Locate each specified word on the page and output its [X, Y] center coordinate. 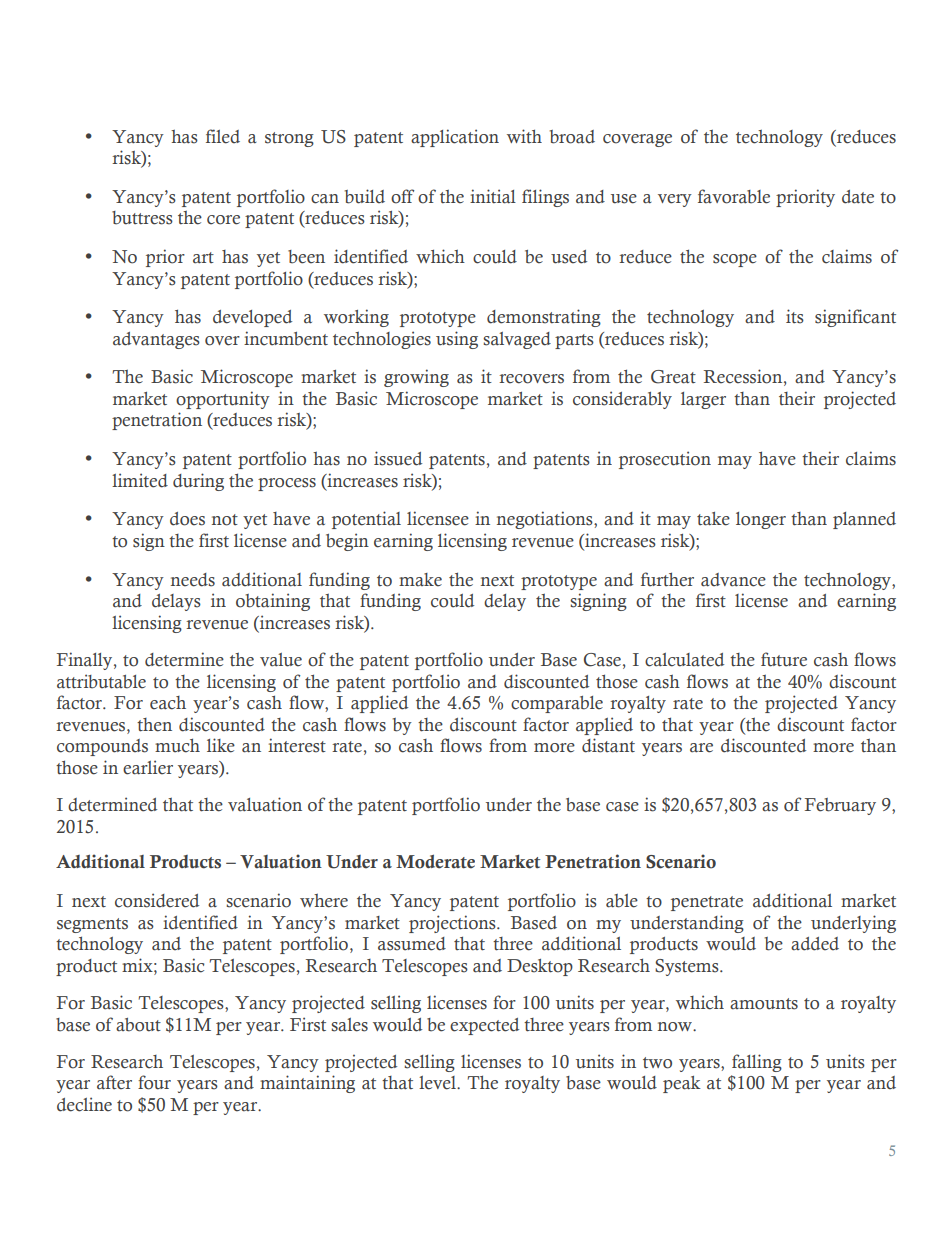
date [858, 197]
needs [193, 580]
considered [157, 900]
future [784, 659]
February [840, 806]
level [438, 1083]
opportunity [223, 400]
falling [757, 1063]
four [154, 1082]
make [420, 580]
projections [453, 924]
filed [223, 136]
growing [416, 378]
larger [703, 400]
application [455, 138]
